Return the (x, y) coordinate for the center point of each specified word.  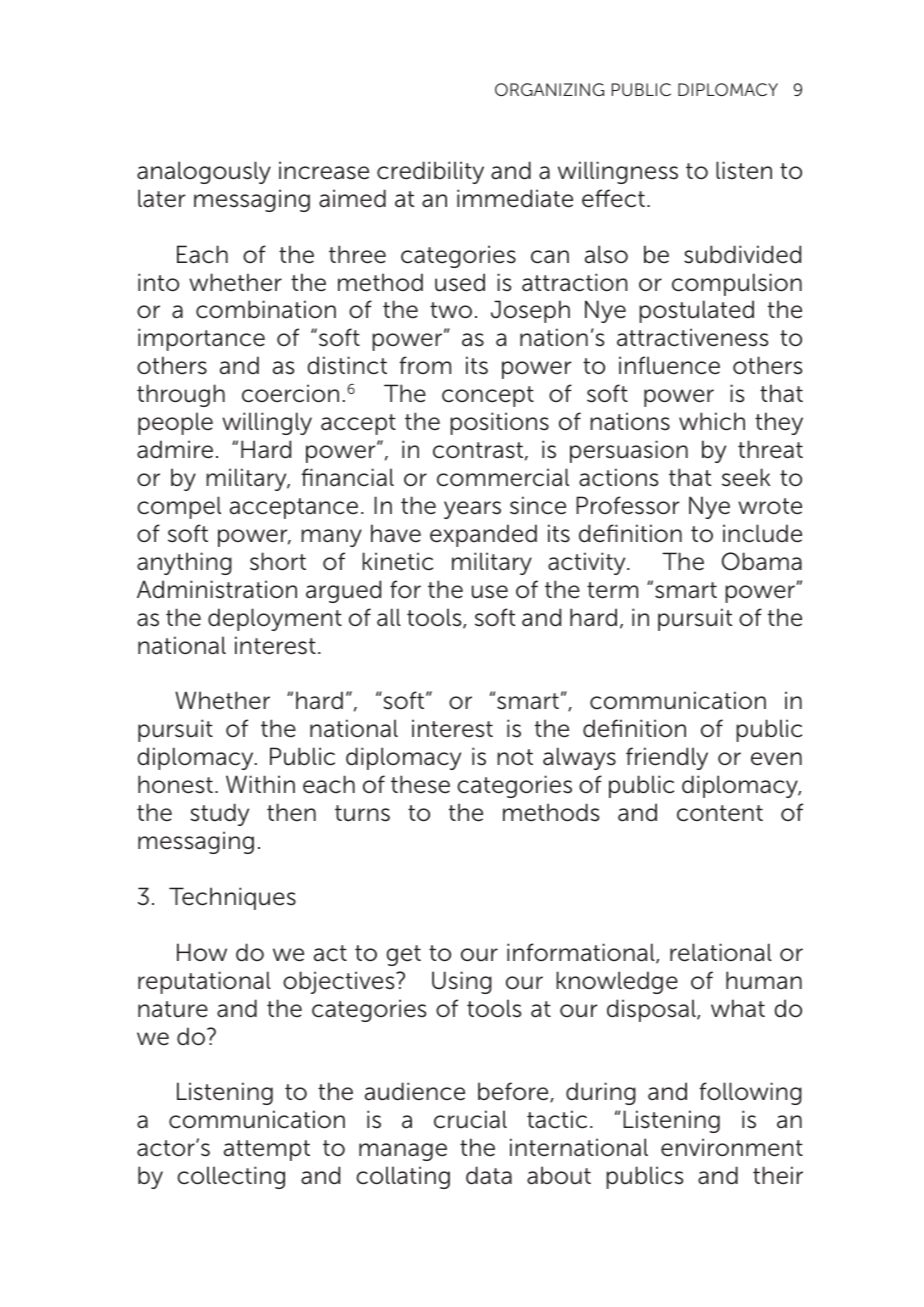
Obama (762, 561)
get (403, 955)
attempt (267, 1150)
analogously (204, 172)
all (389, 617)
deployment (275, 619)
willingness (618, 172)
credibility (430, 172)
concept (488, 396)
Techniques (232, 898)
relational (721, 952)
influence (669, 365)
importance (201, 339)
